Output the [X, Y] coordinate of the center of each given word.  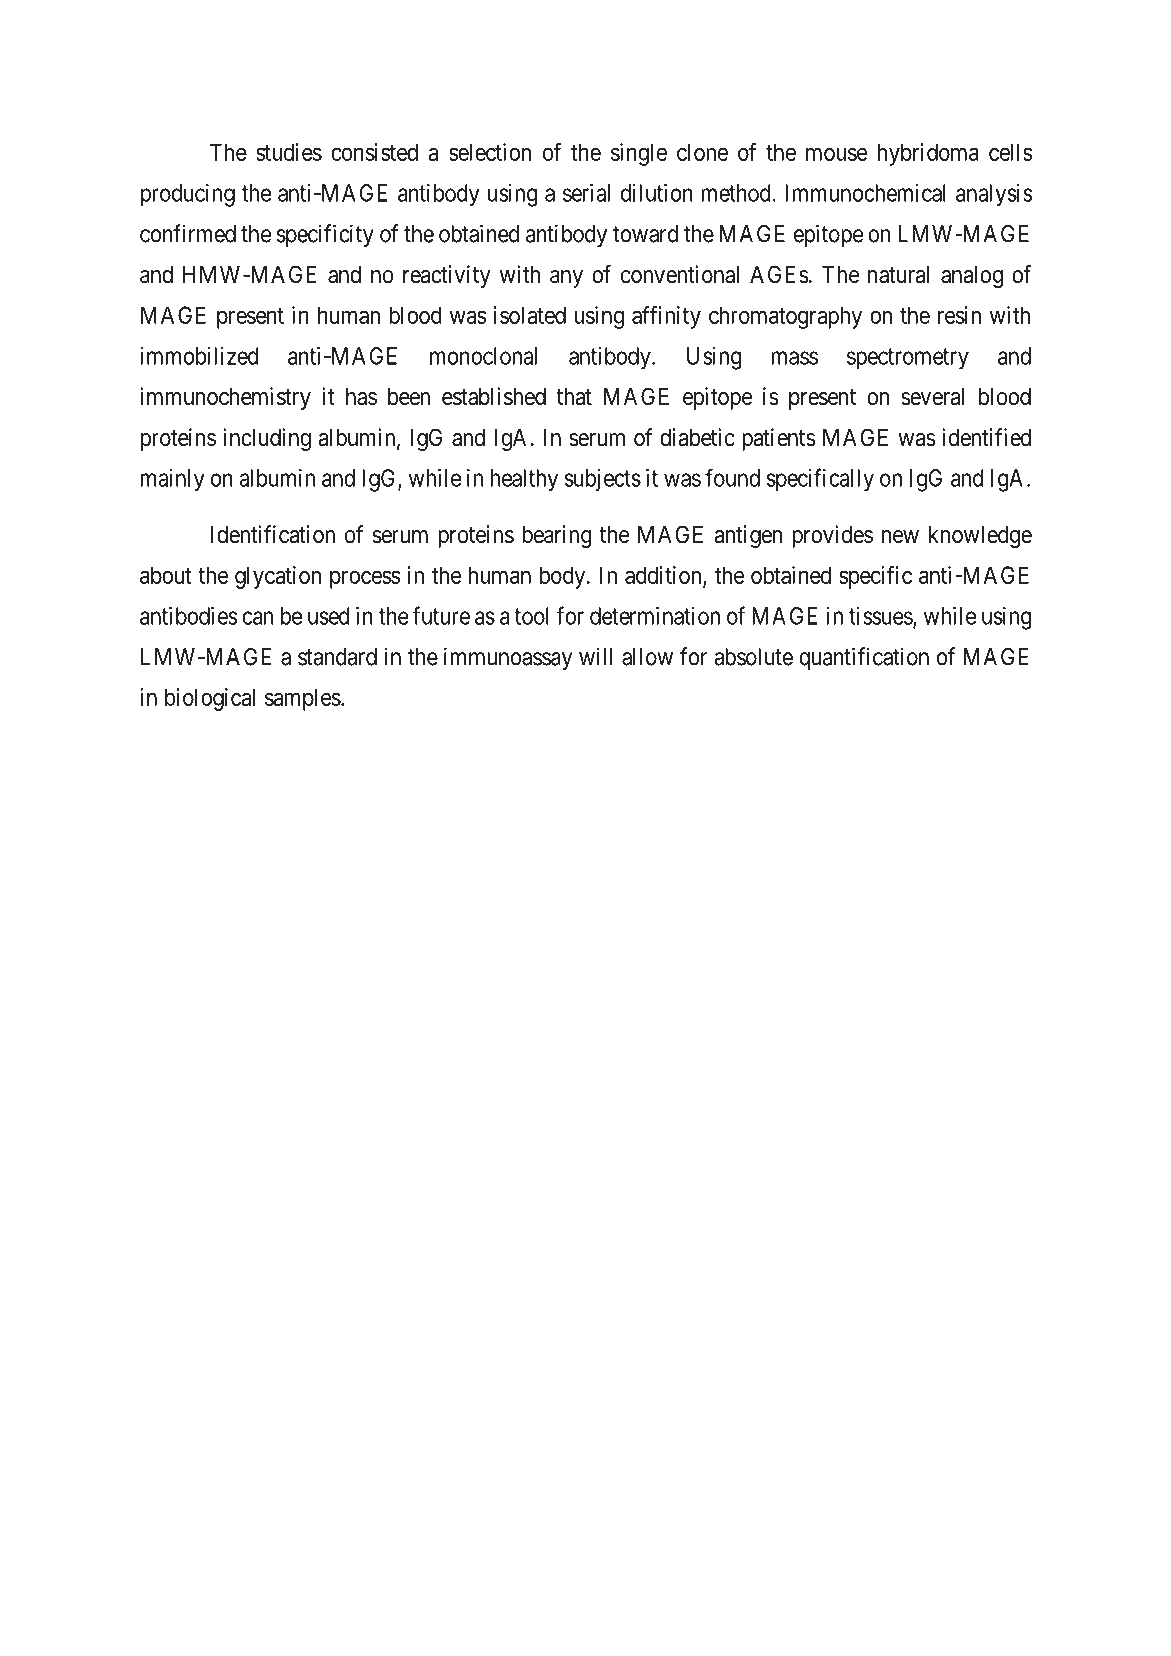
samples [303, 699]
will [596, 656]
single [639, 154]
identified [986, 437]
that [574, 397]
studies [289, 152]
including [267, 439]
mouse [837, 154]
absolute [753, 657]
